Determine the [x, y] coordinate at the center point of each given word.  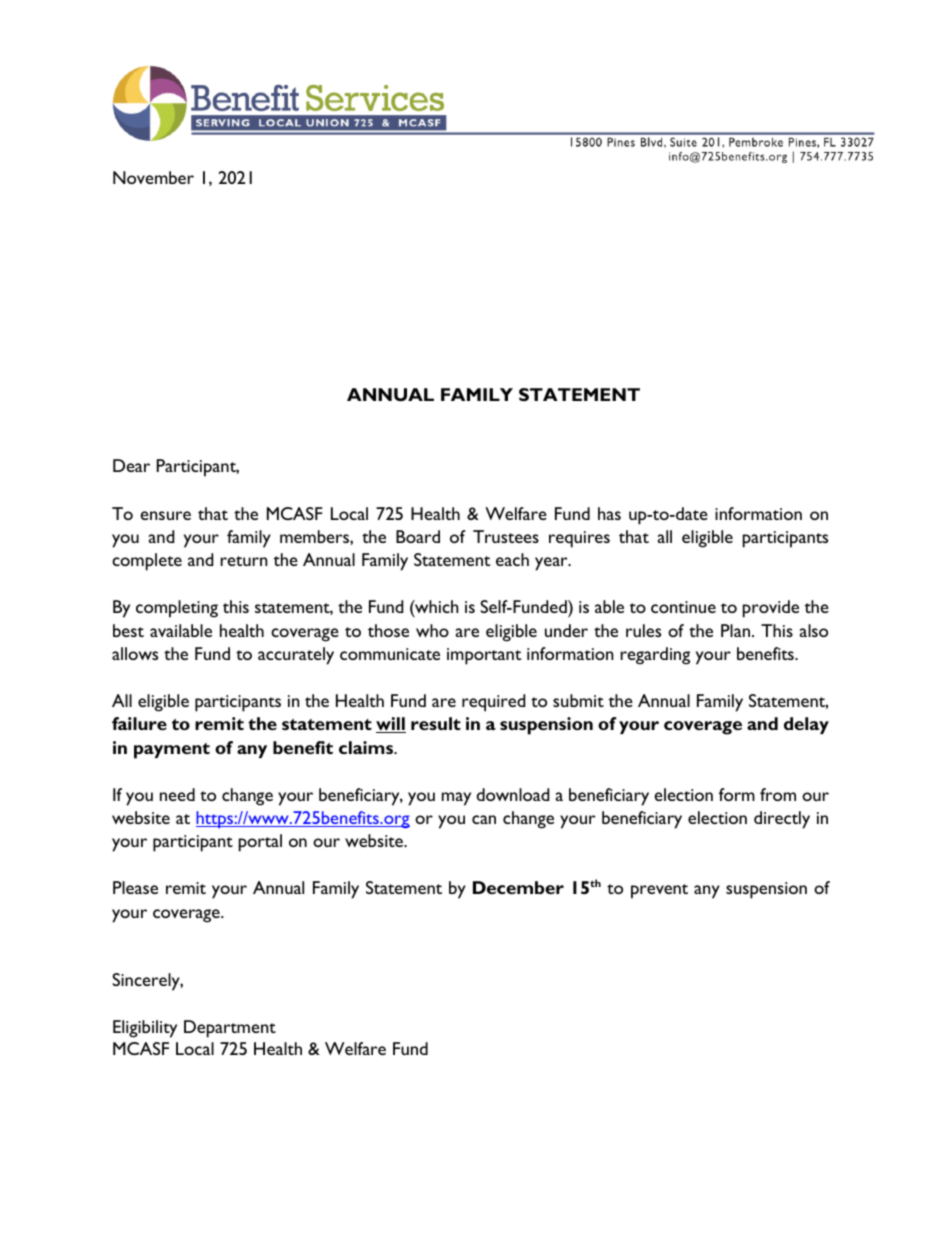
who [432, 630]
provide [771, 609]
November [153, 177]
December [518, 887]
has [609, 513]
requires [579, 539]
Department [230, 1029]
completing [177, 609]
